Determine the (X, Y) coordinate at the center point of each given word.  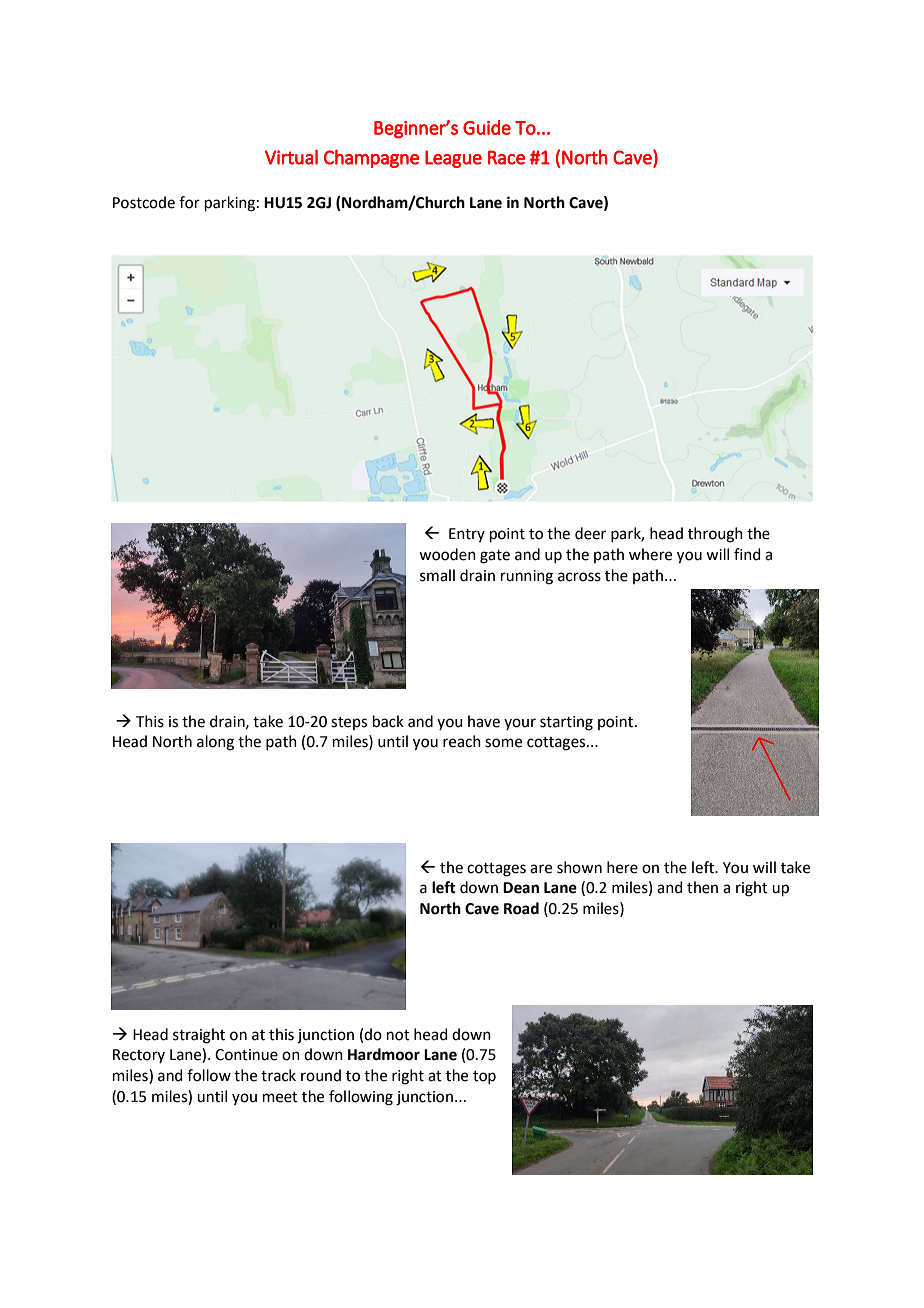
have (484, 721)
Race (506, 157)
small (437, 575)
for (189, 202)
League (453, 159)
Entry (467, 535)
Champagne (371, 158)
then (702, 887)
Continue (246, 1055)
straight (199, 1036)
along (215, 743)
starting (566, 723)
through (715, 535)
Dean (521, 888)
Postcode (144, 202)
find (747, 554)
